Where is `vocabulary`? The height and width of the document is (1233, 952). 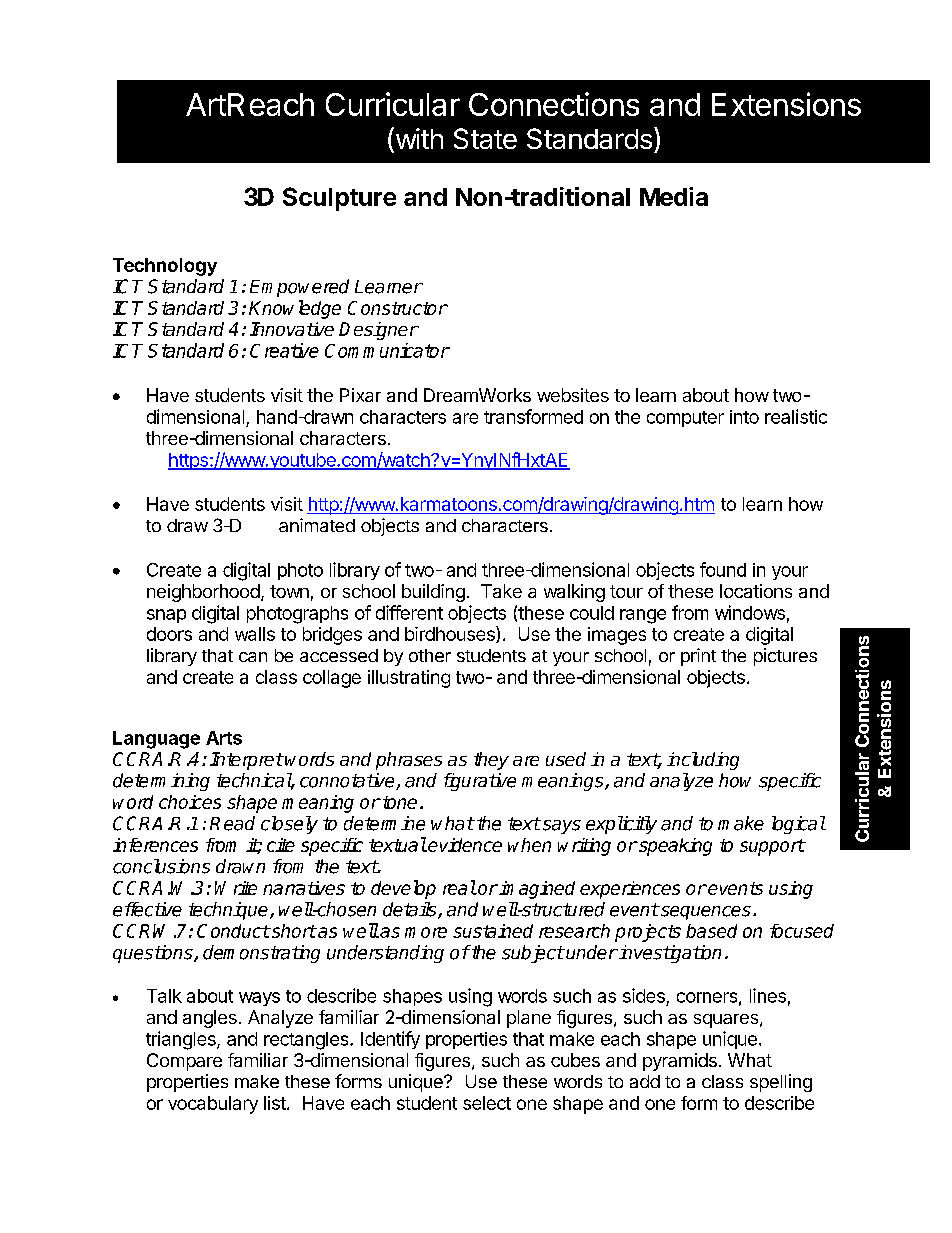
vocabulary is located at coordinates (213, 1105).
